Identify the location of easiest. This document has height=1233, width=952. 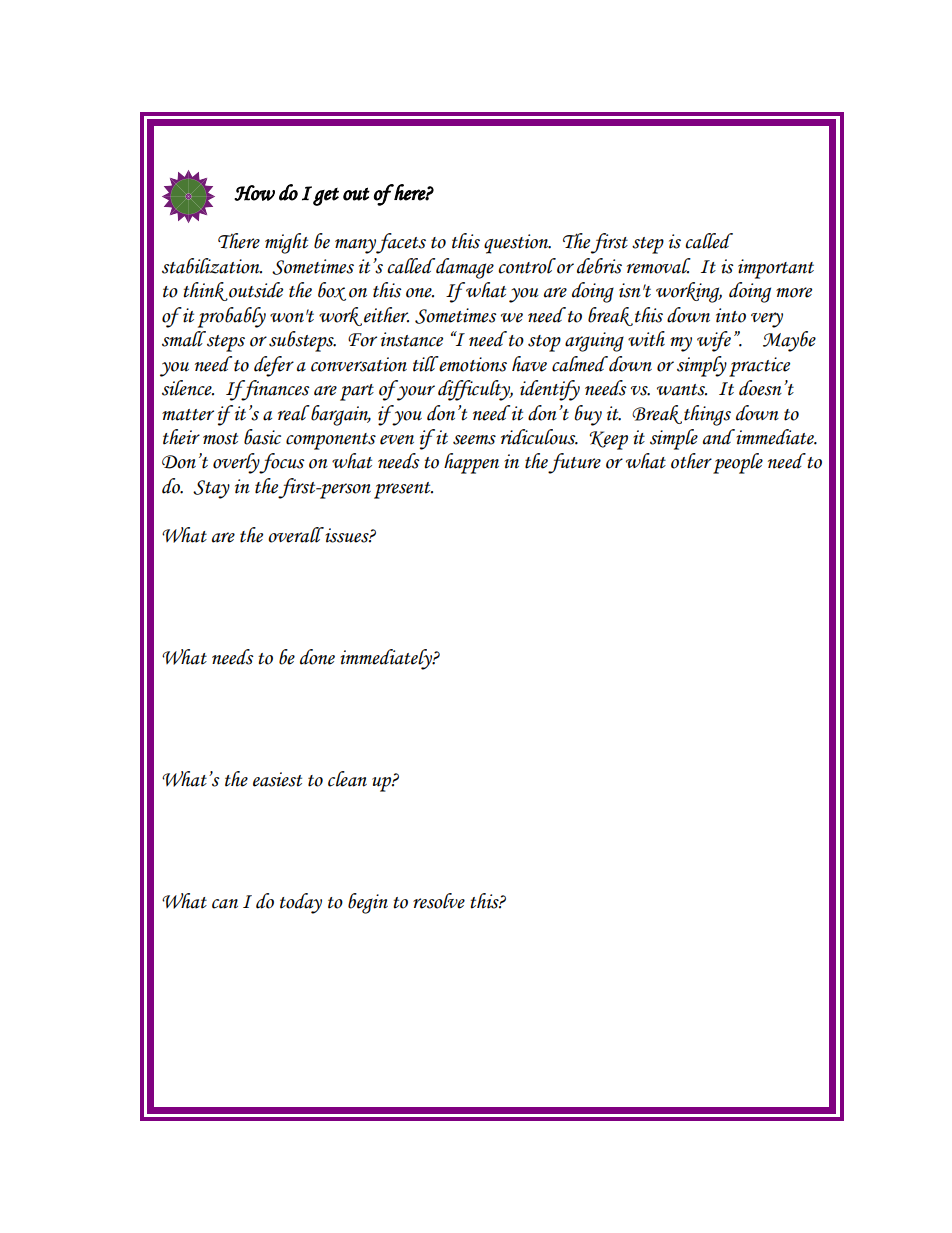
(277, 779).
